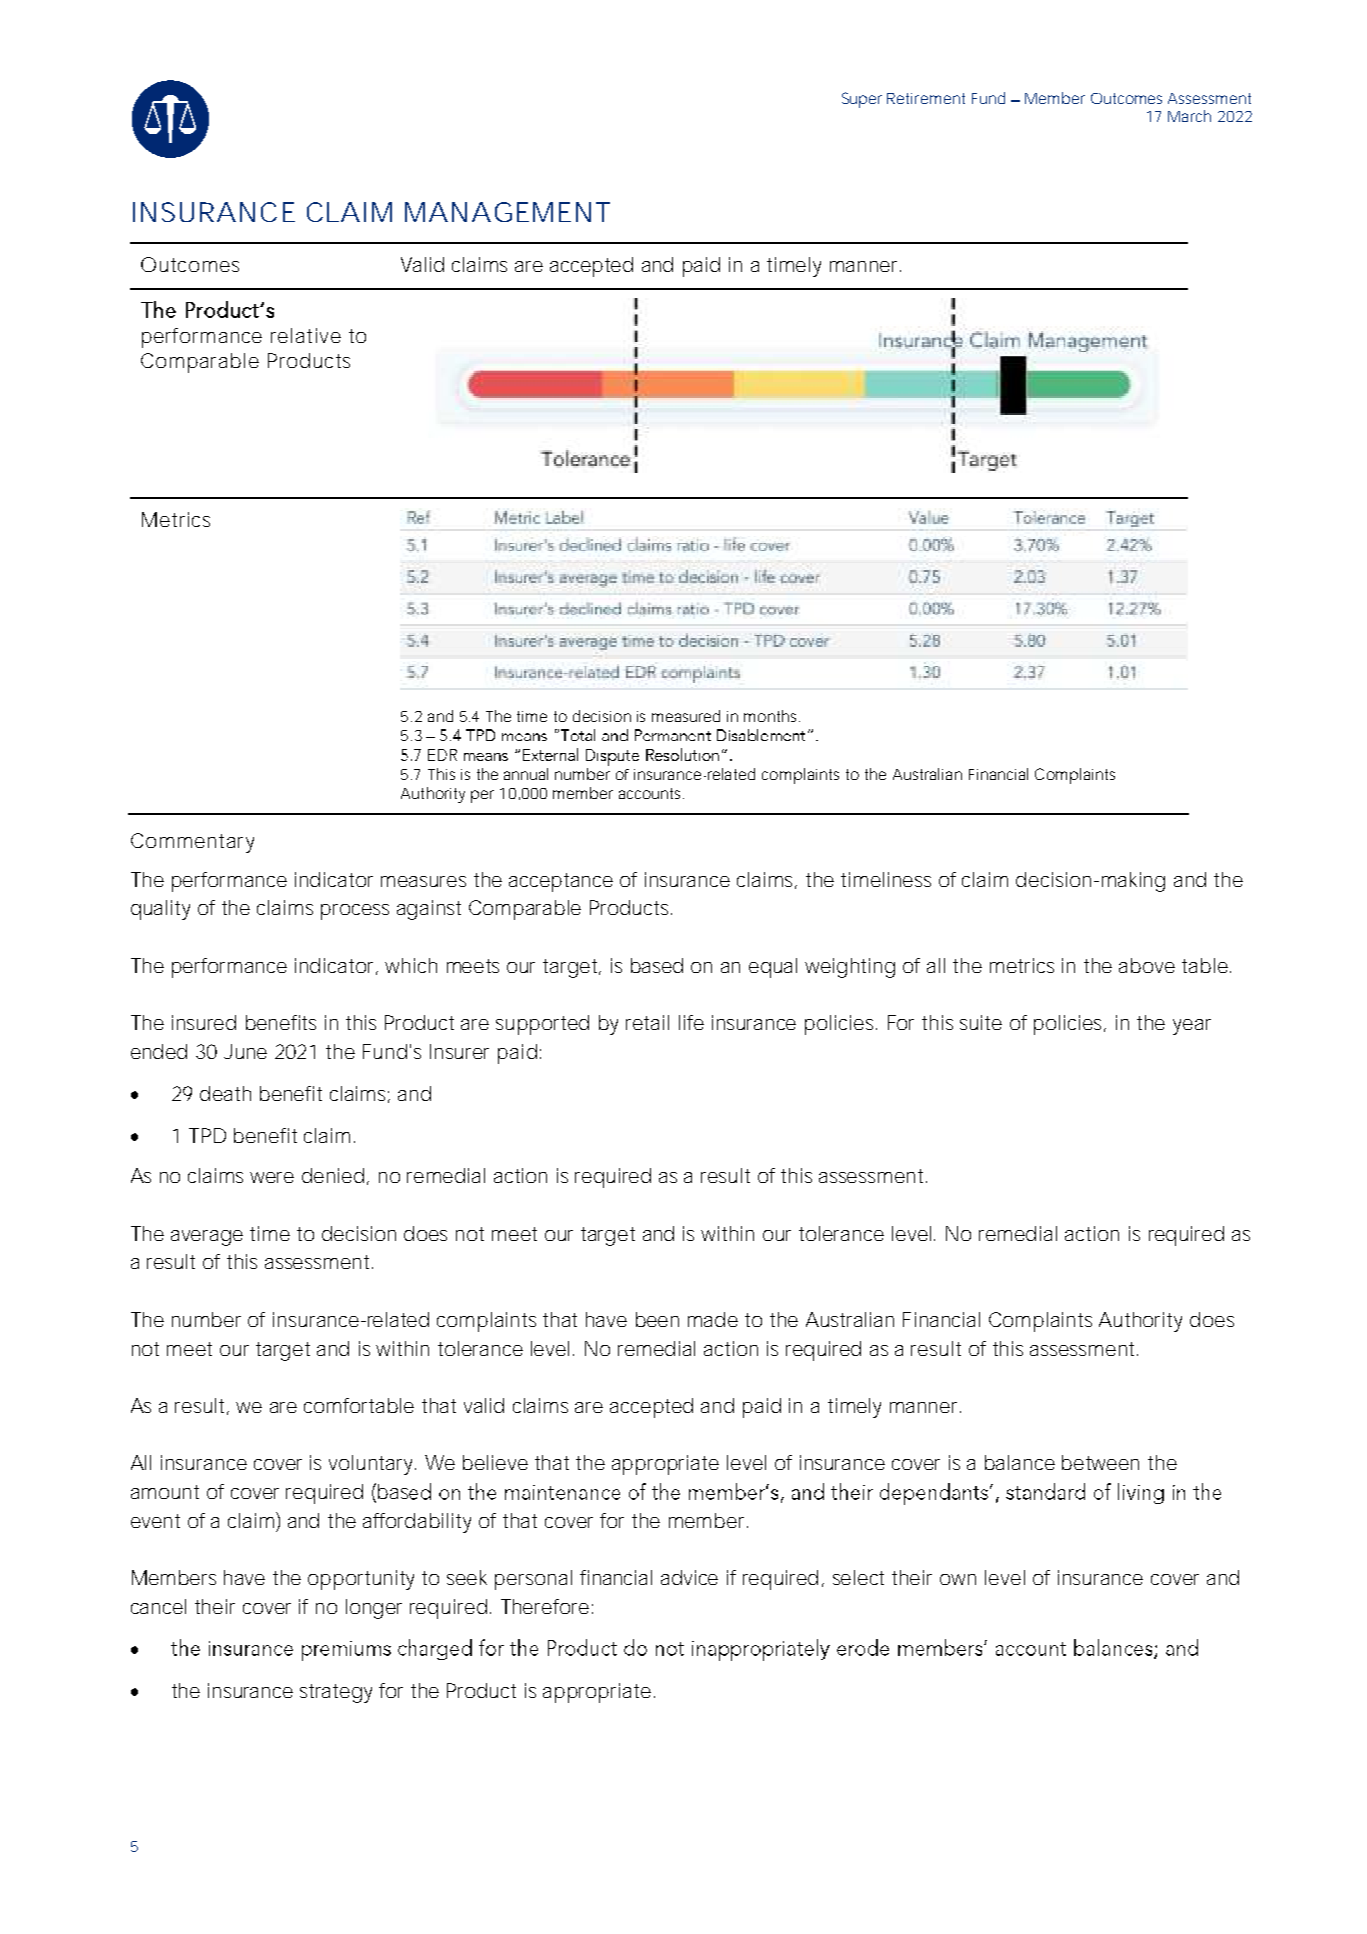  Describe the element at coordinates (958, 1579) in the screenshot. I see `own` at that location.
